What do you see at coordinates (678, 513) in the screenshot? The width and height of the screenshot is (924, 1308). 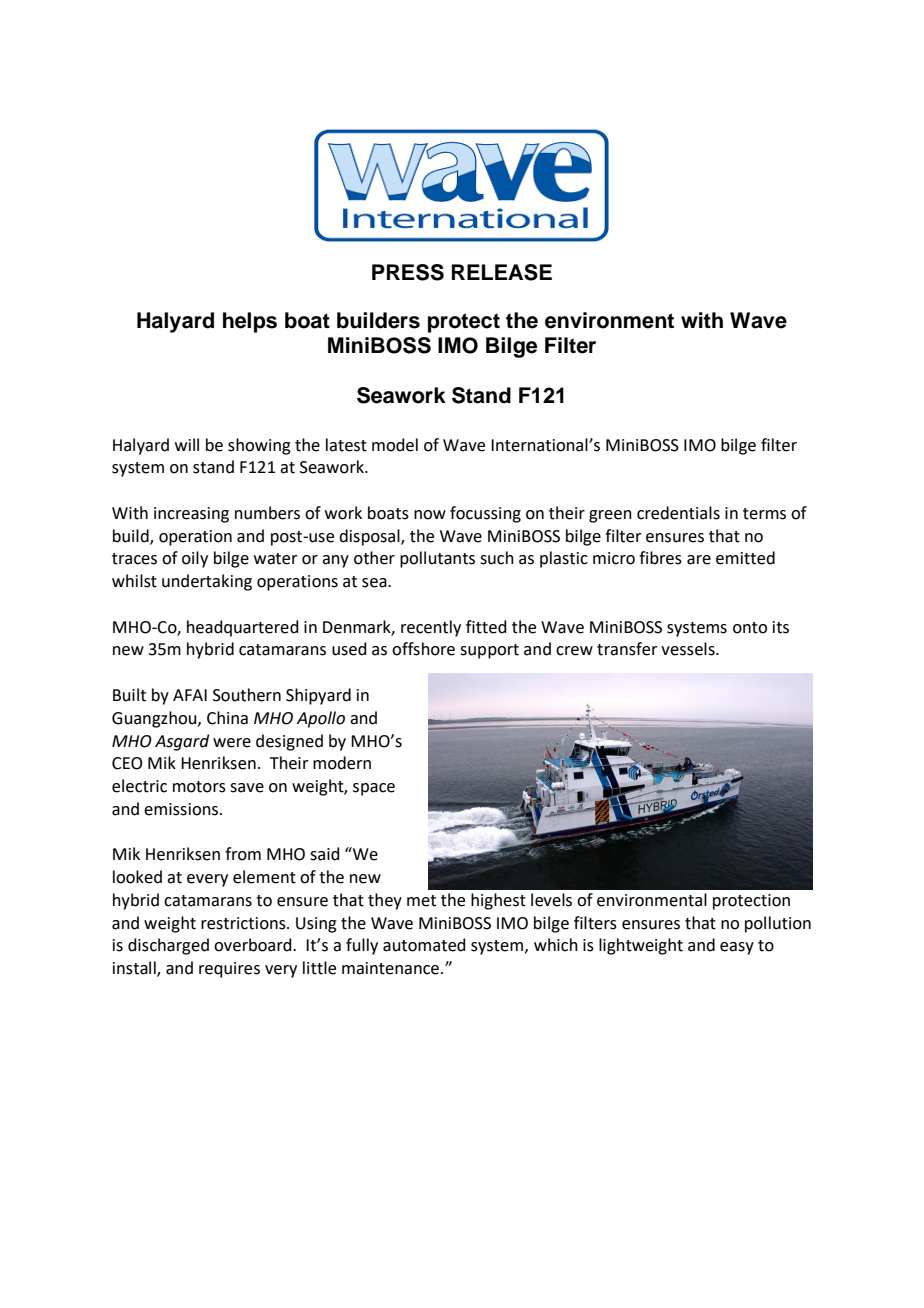 I see `credentials` at bounding box center [678, 513].
